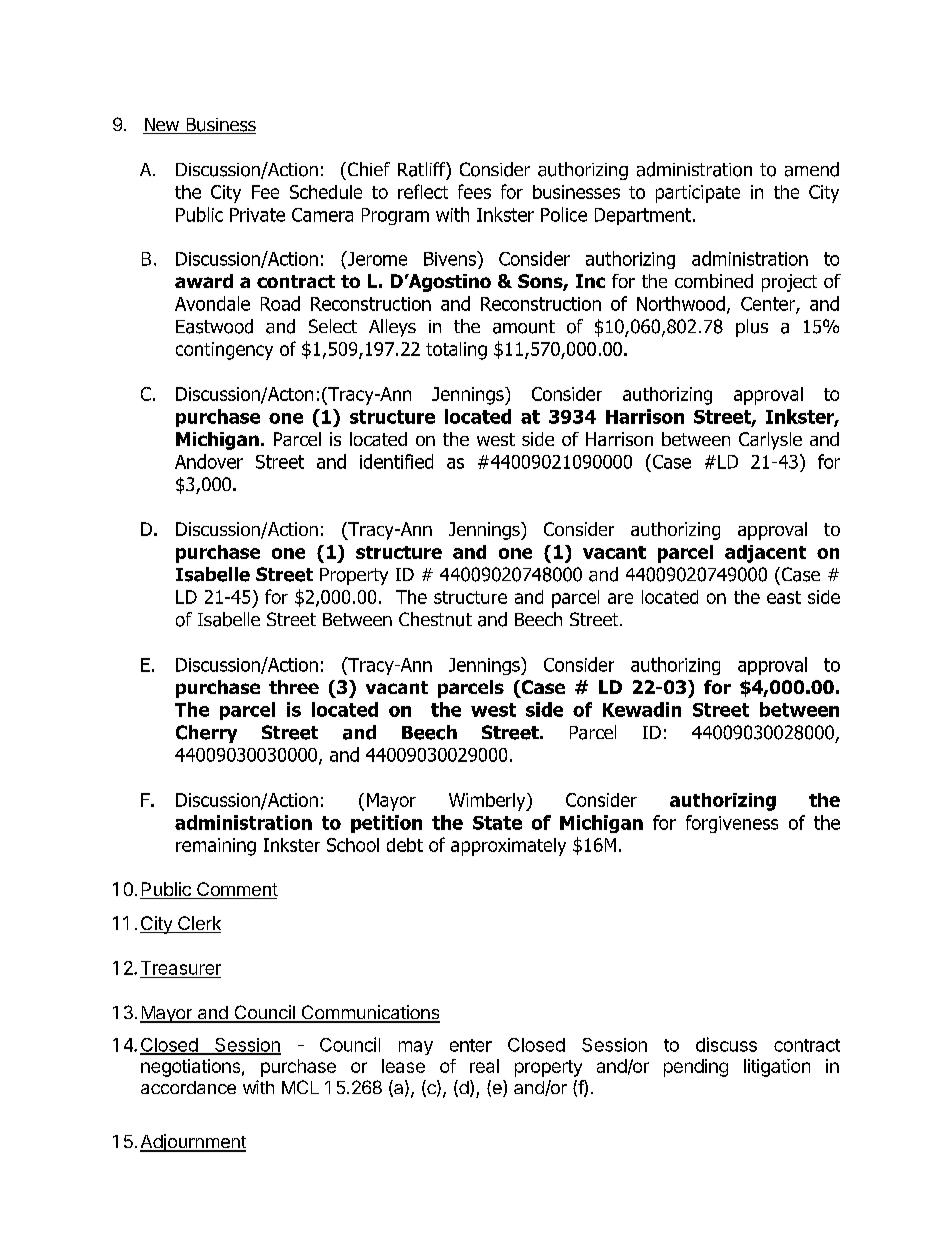 This screenshot has width=952, height=1233. Describe the element at coordinates (765, 554) in the screenshot. I see `adjacent` at that location.
